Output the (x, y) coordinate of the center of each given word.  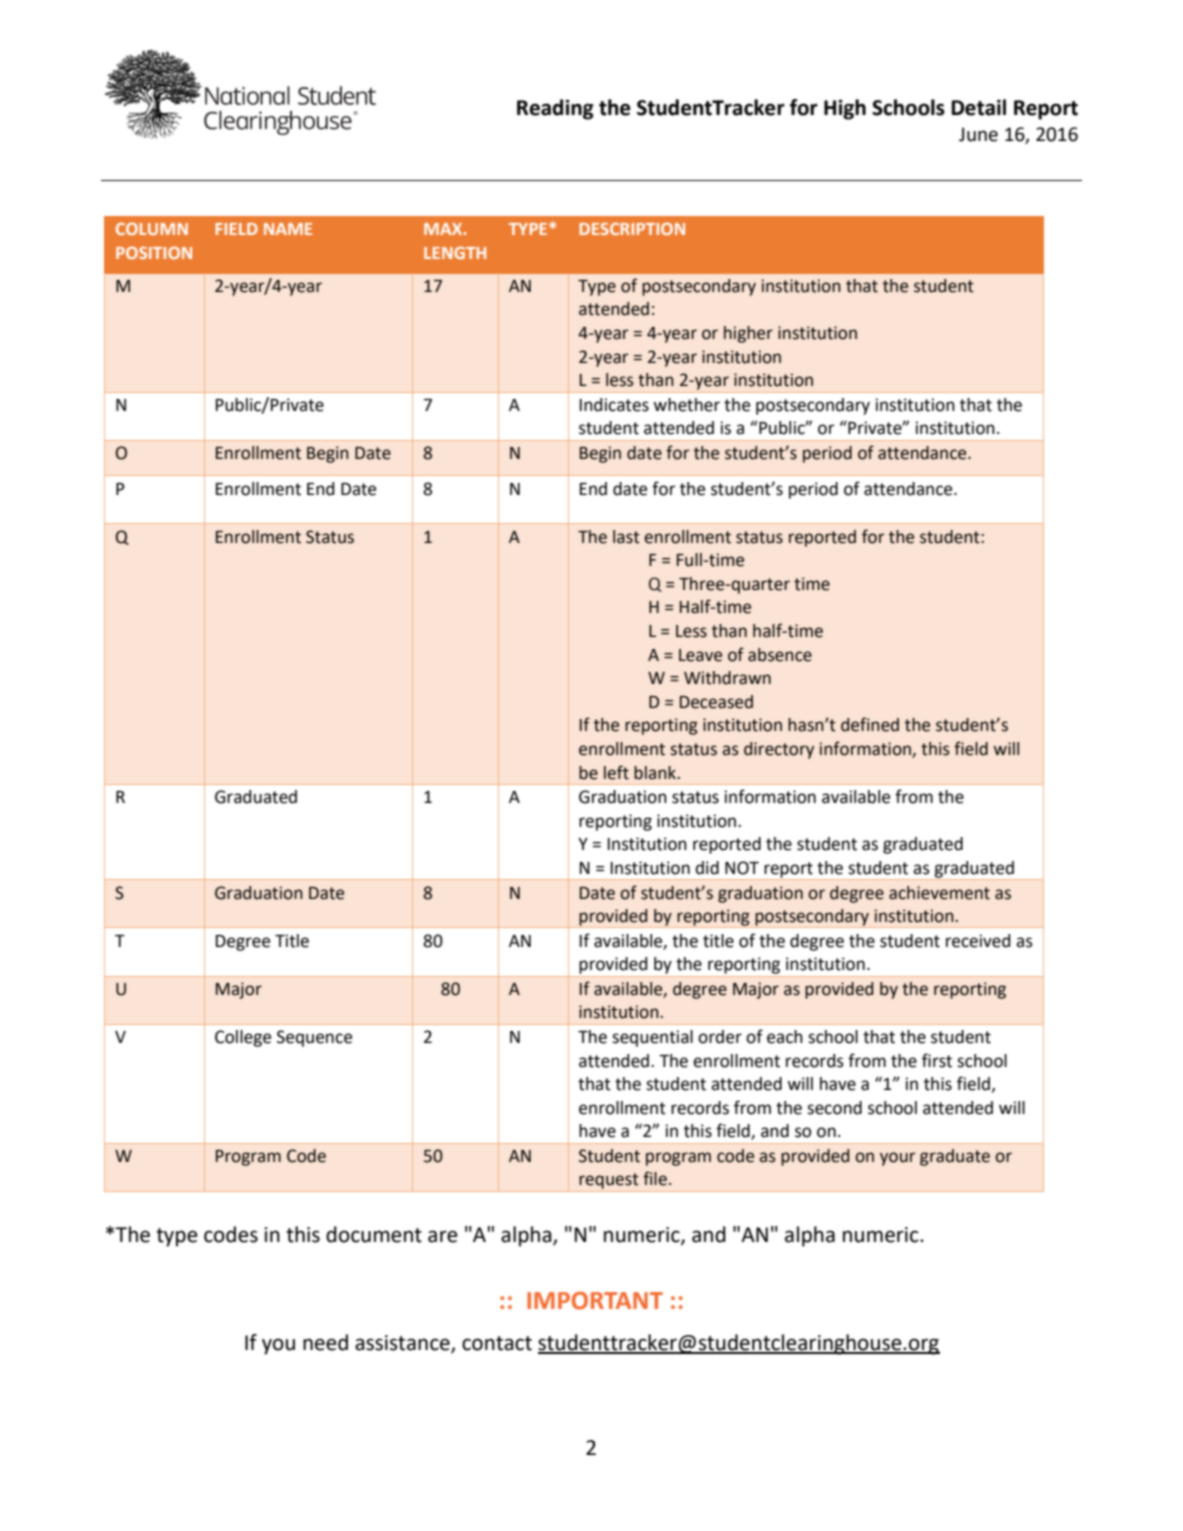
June (978, 134)
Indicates (614, 405)
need (325, 1342)
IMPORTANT (595, 1301)
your (897, 1159)
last (626, 537)
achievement (939, 893)
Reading (555, 109)
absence (780, 655)
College (243, 1038)
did (707, 868)
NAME (288, 229)
